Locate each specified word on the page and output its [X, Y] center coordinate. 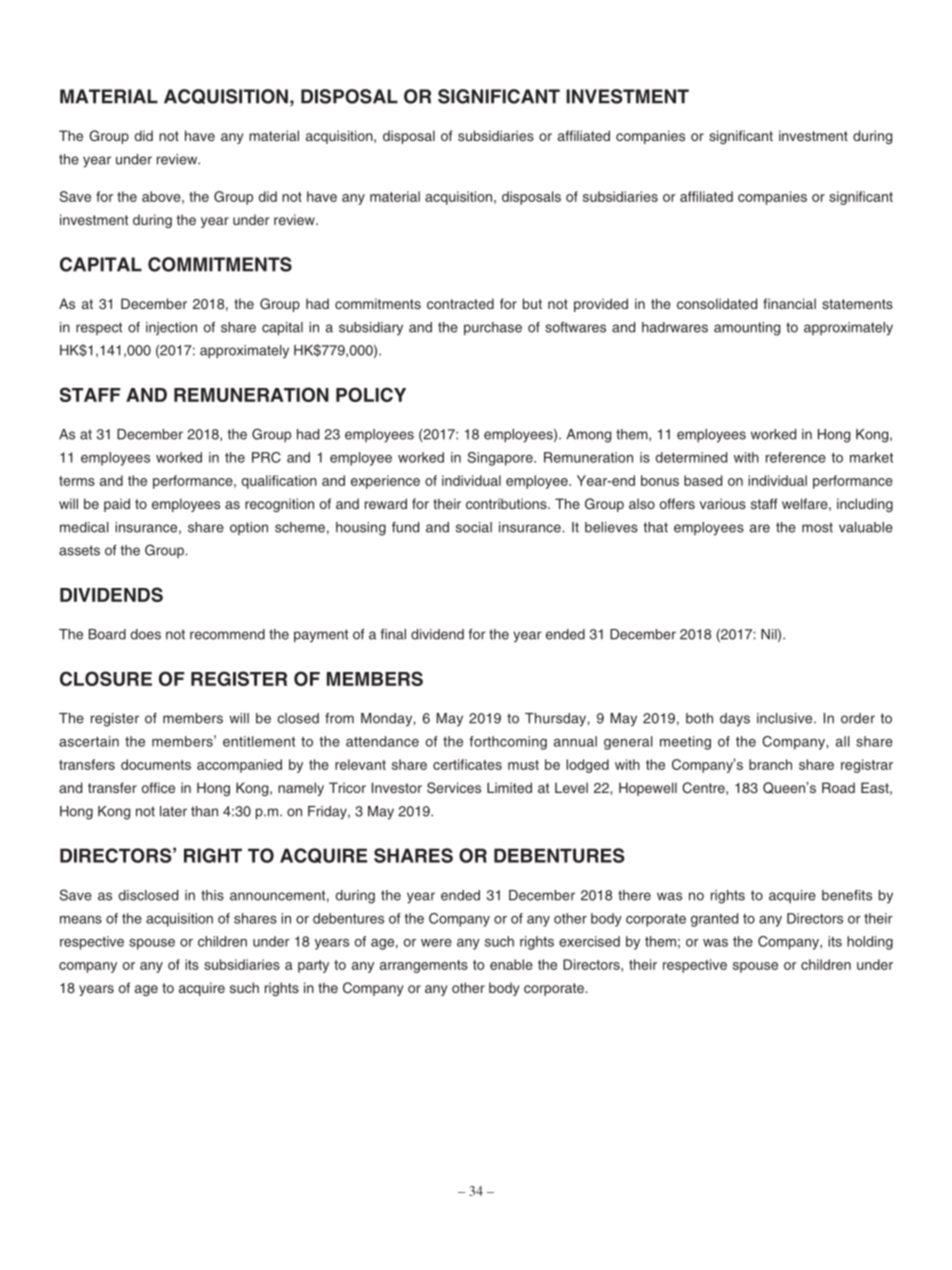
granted [714, 920]
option [249, 528]
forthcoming [508, 743]
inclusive [786, 718]
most [817, 527]
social [474, 527]
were [436, 943]
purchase [493, 328]
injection [171, 328]
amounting [747, 329]
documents [156, 764]
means [81, 920]
